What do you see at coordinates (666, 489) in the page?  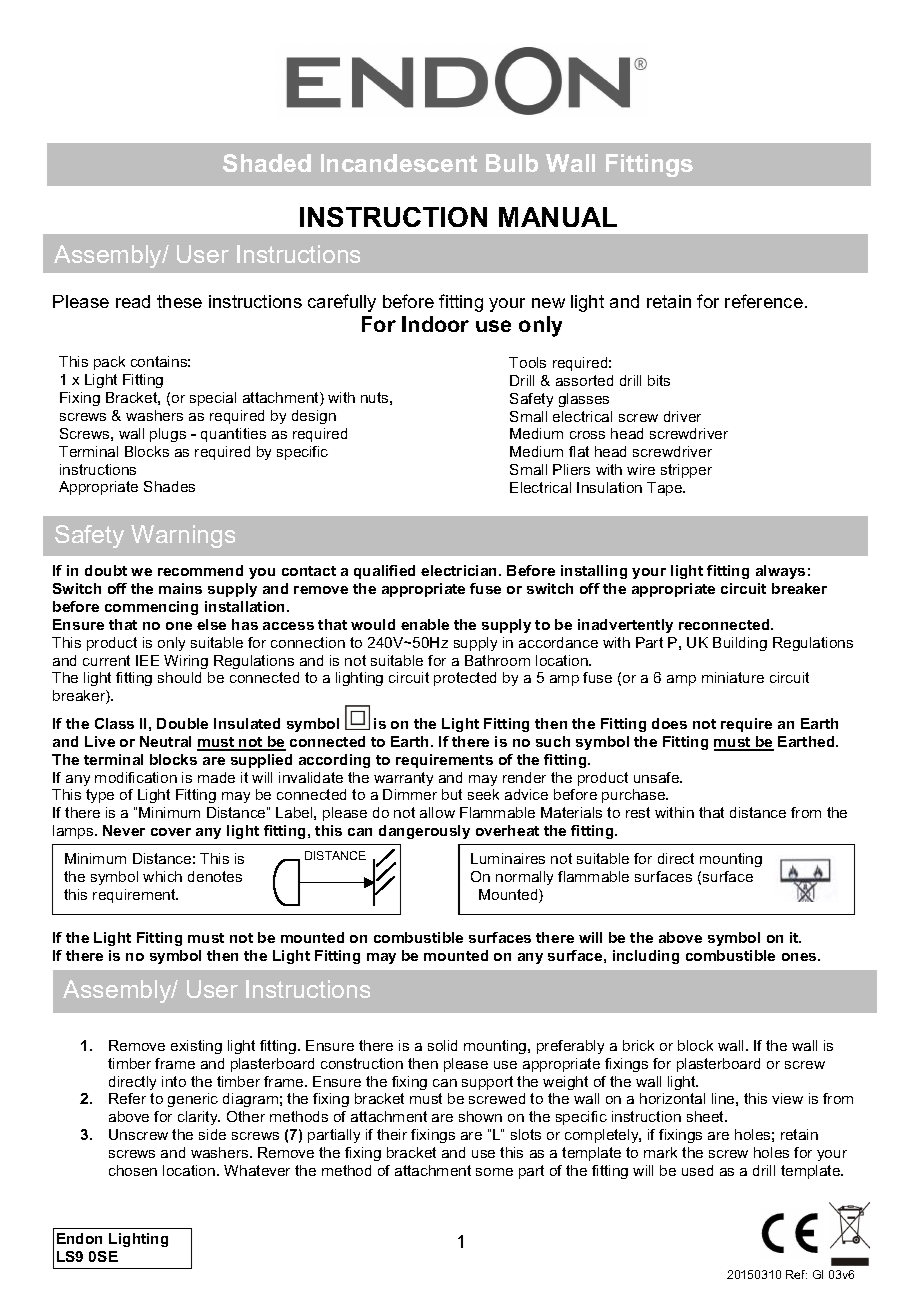 I see `Tape` at bounding box center [666, 489].
